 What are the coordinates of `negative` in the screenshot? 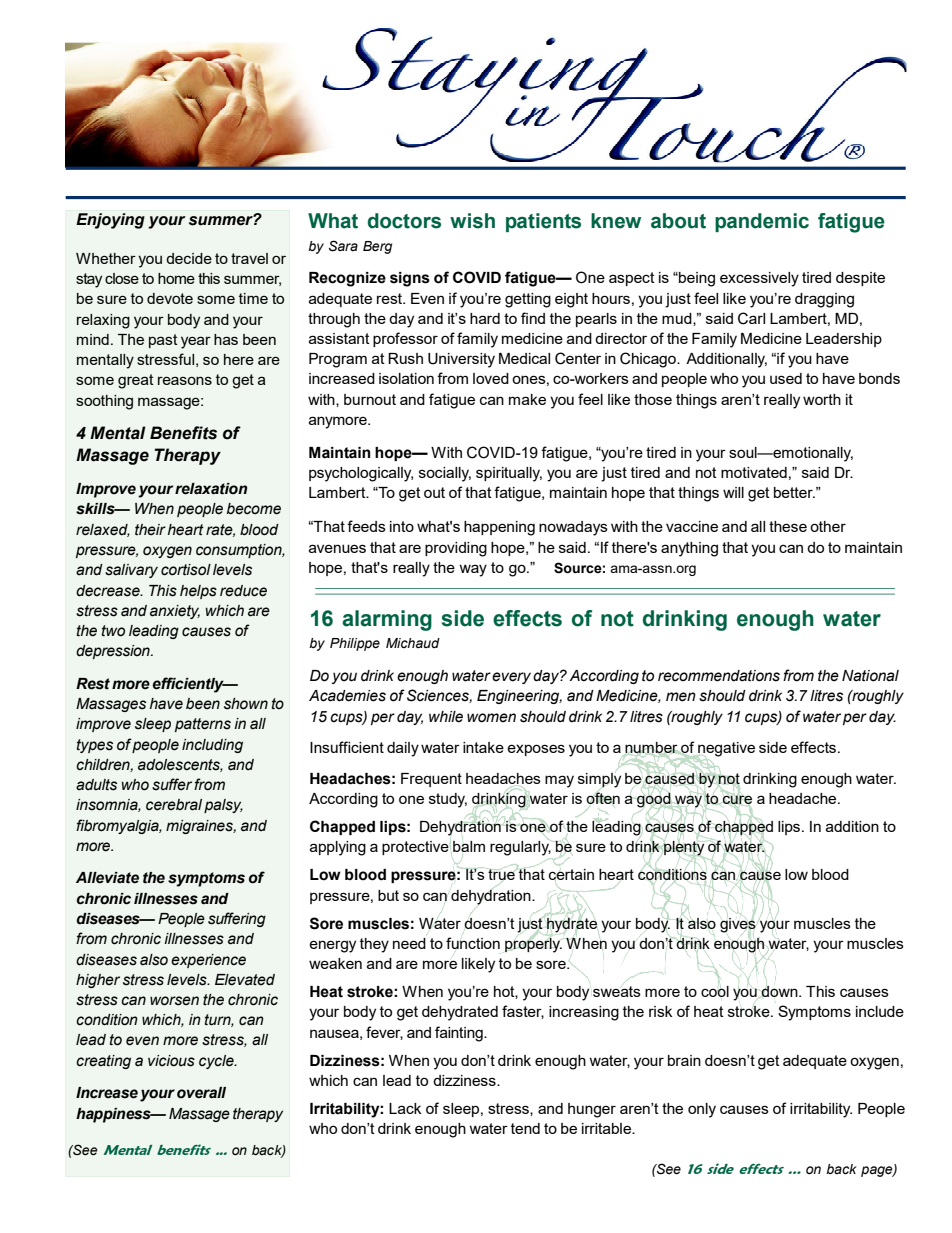 It's located at (725, 750).
